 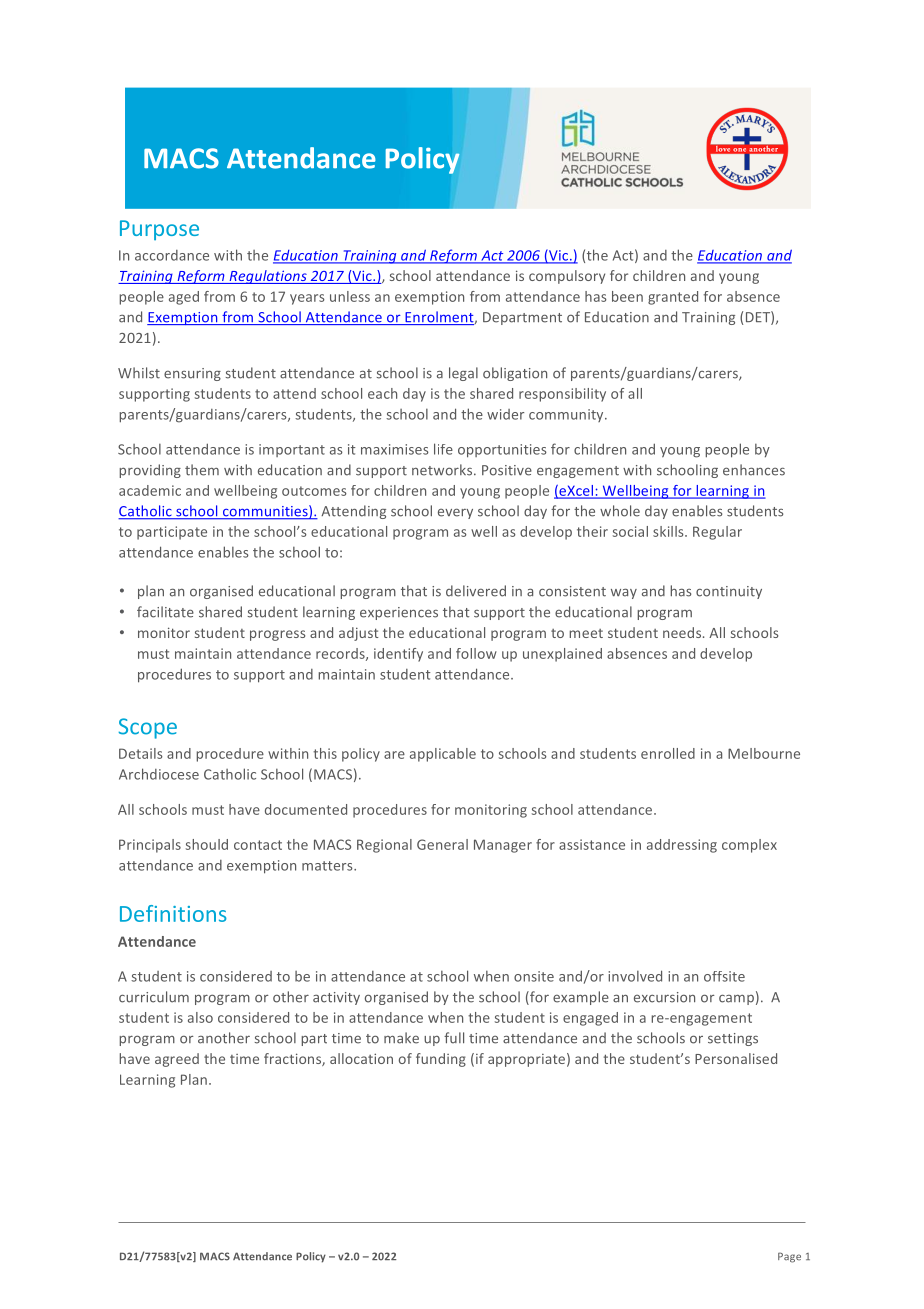 What do you see at coordinates (567, 277) in the screenshot?
I see `compulsory` at bounding box center [567, 277].
